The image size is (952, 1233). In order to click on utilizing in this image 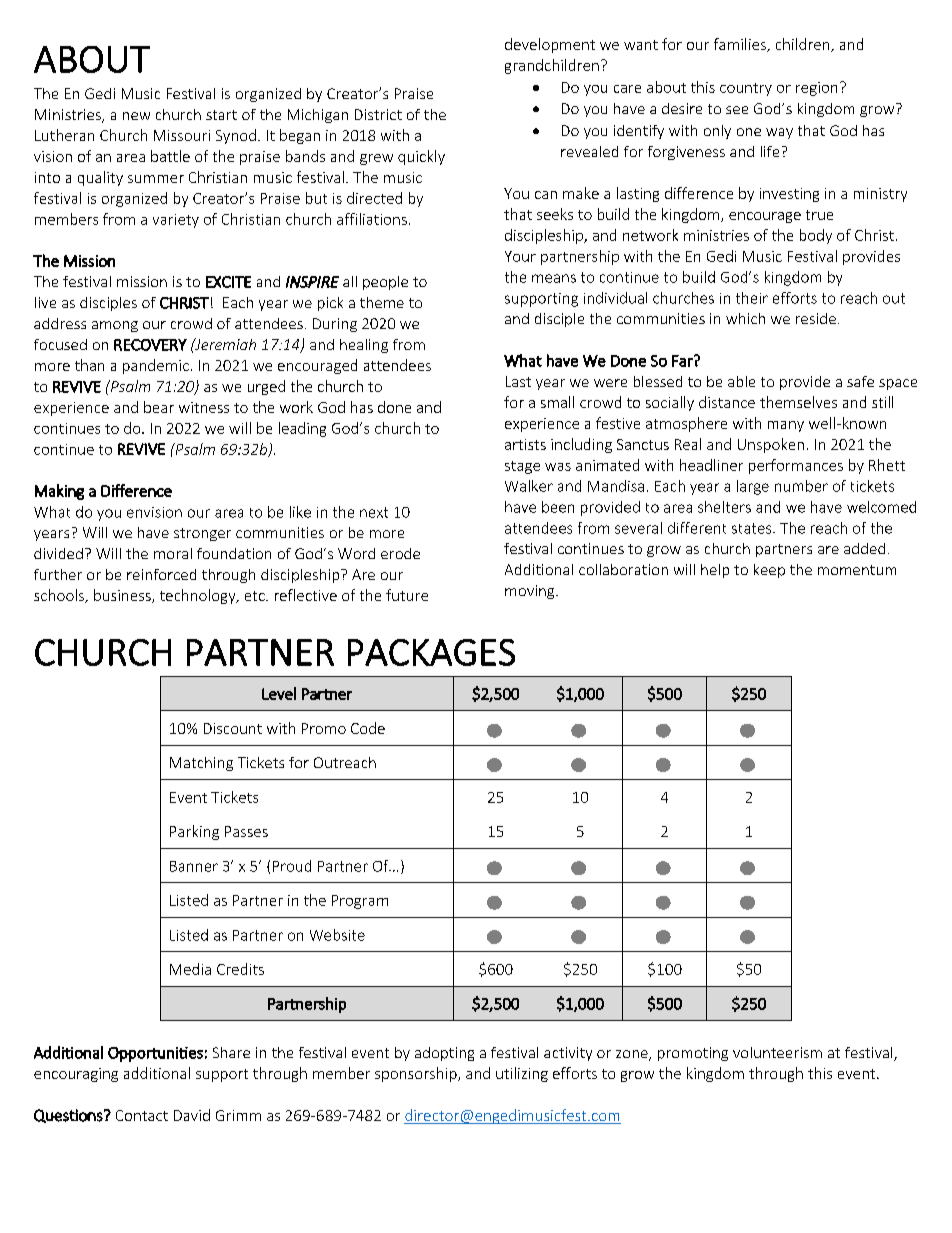, I will do `click(522, 1074)`.
